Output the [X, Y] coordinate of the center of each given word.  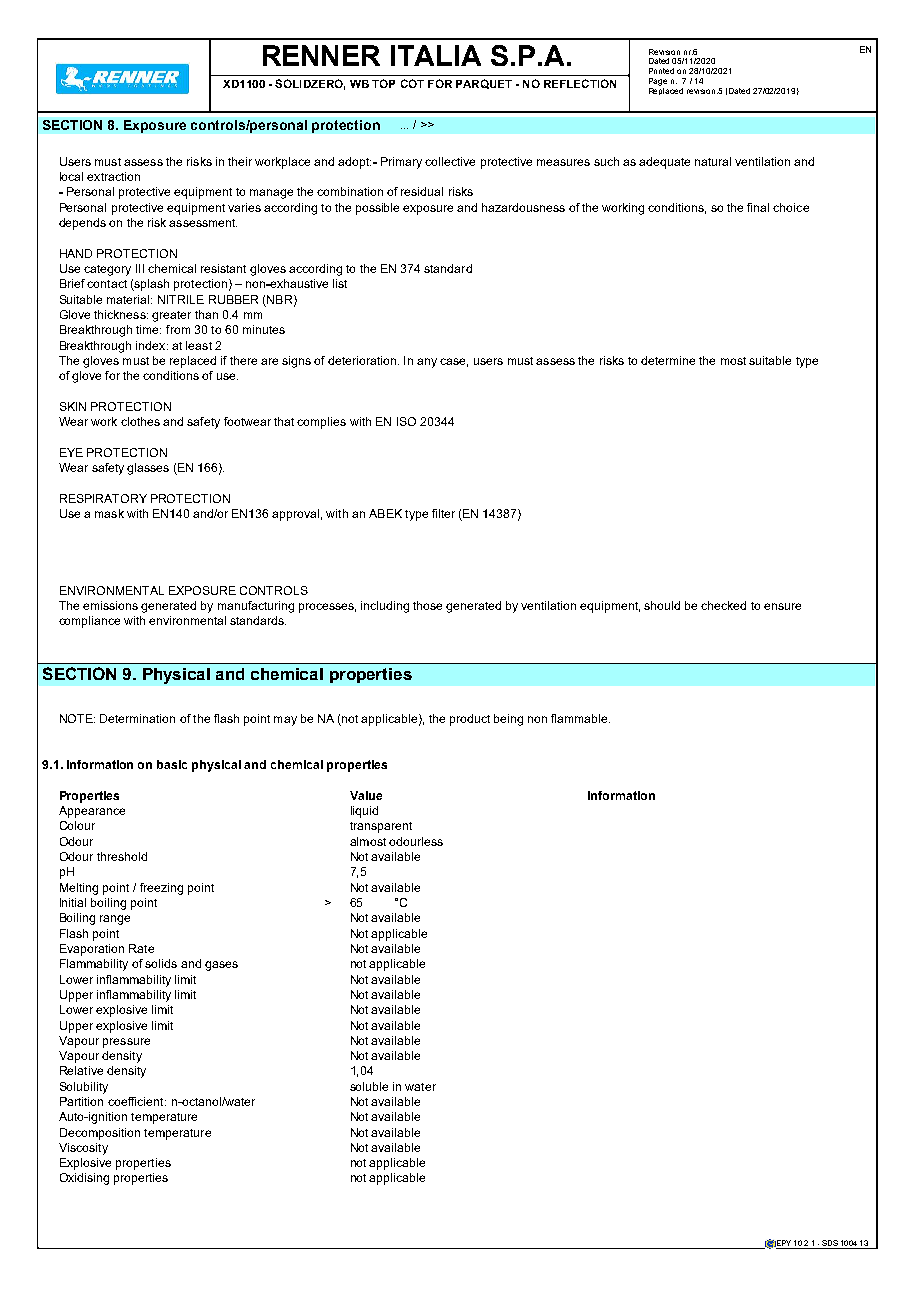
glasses [148, 469]
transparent [381, 827]
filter [443, 513]
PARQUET [484, 84]
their [240, 161]
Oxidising [84, 1179]
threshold [122, 856]
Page [658, 83]
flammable [580, 718]
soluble [369, 1086]
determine [668, 360]
